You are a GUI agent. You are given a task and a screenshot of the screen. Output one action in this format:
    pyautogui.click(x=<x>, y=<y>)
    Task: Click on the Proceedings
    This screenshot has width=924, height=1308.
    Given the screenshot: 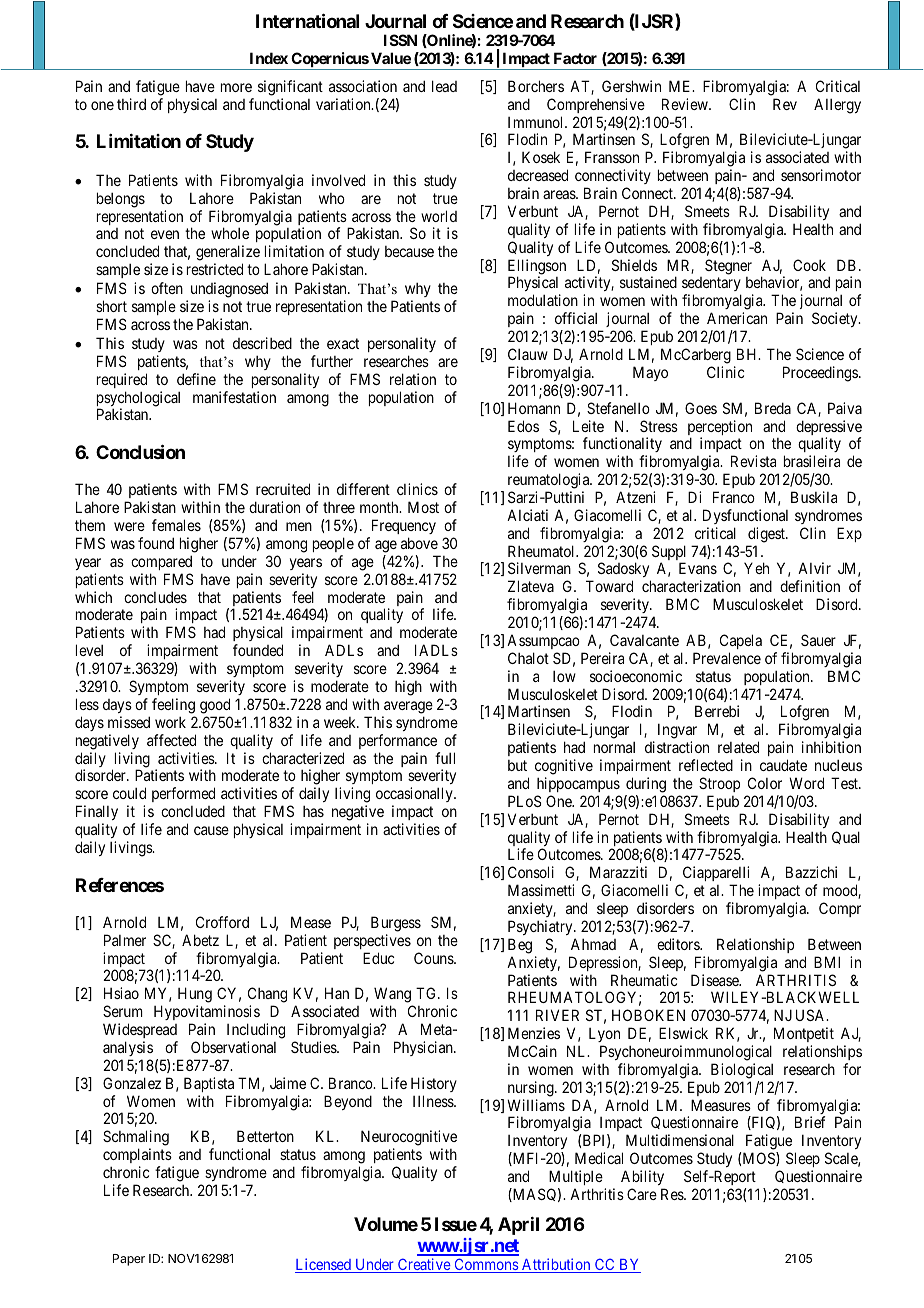 What is the action you would take?
    pyautogui.click(x=820, y=374)
